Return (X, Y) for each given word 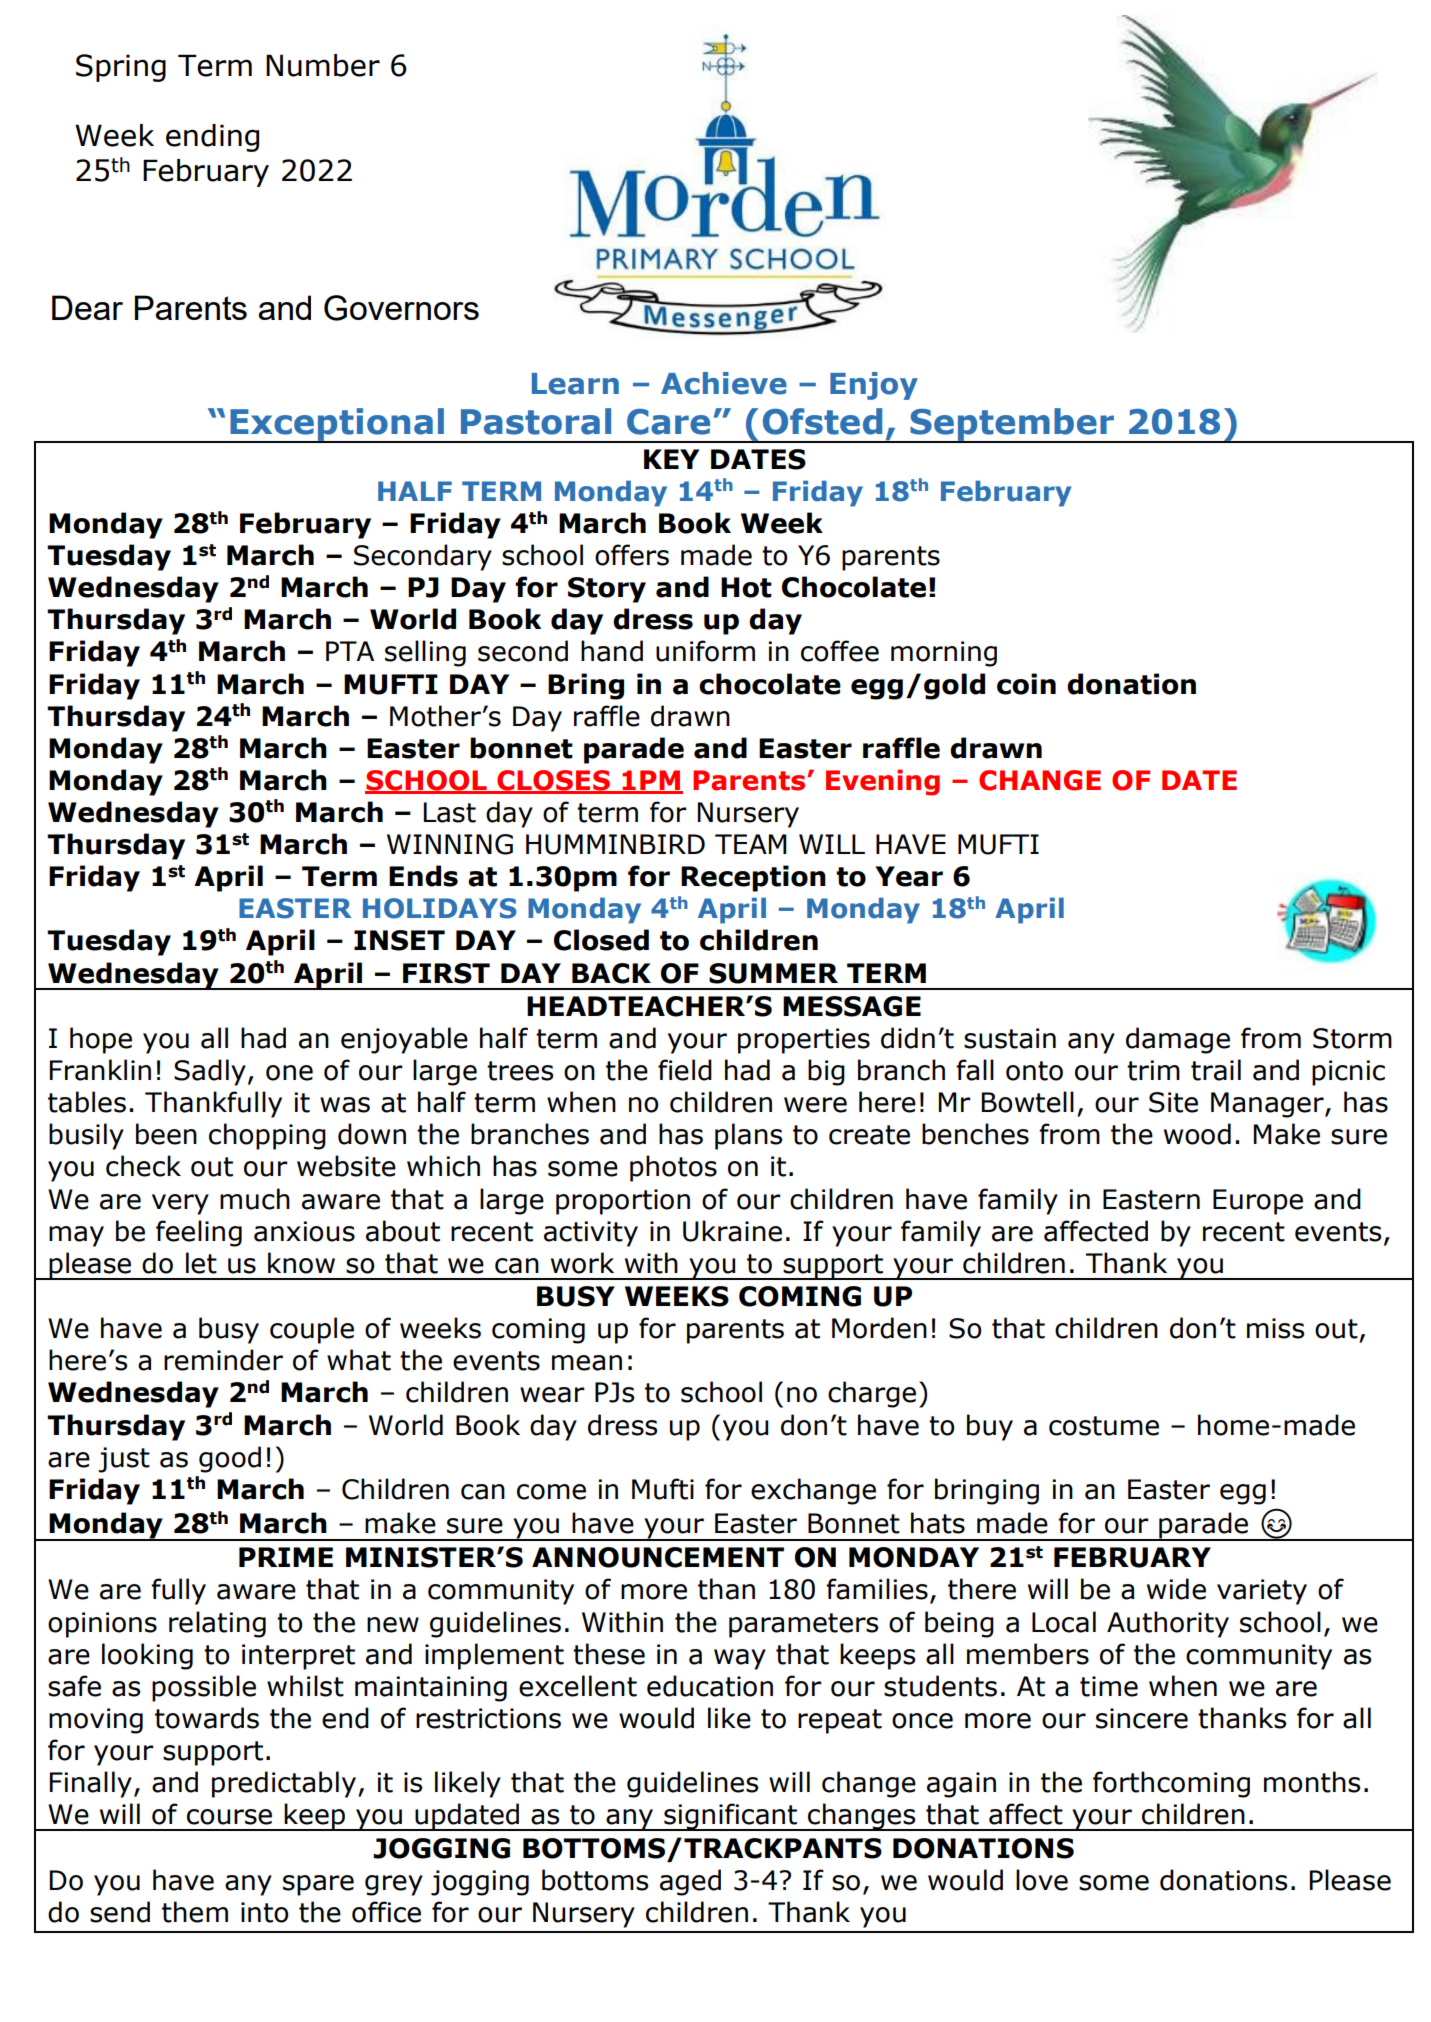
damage (1178, 1040)
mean (587, 1363)
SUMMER (773, 973)
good (230, 1459)
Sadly (210, 1072)
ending (212, 138)
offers (632, 555)
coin (1026, 684)
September (1012, 425)
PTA (350, 651)
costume (1104, 1426)
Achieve (724, 383)
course (229, 1817)
